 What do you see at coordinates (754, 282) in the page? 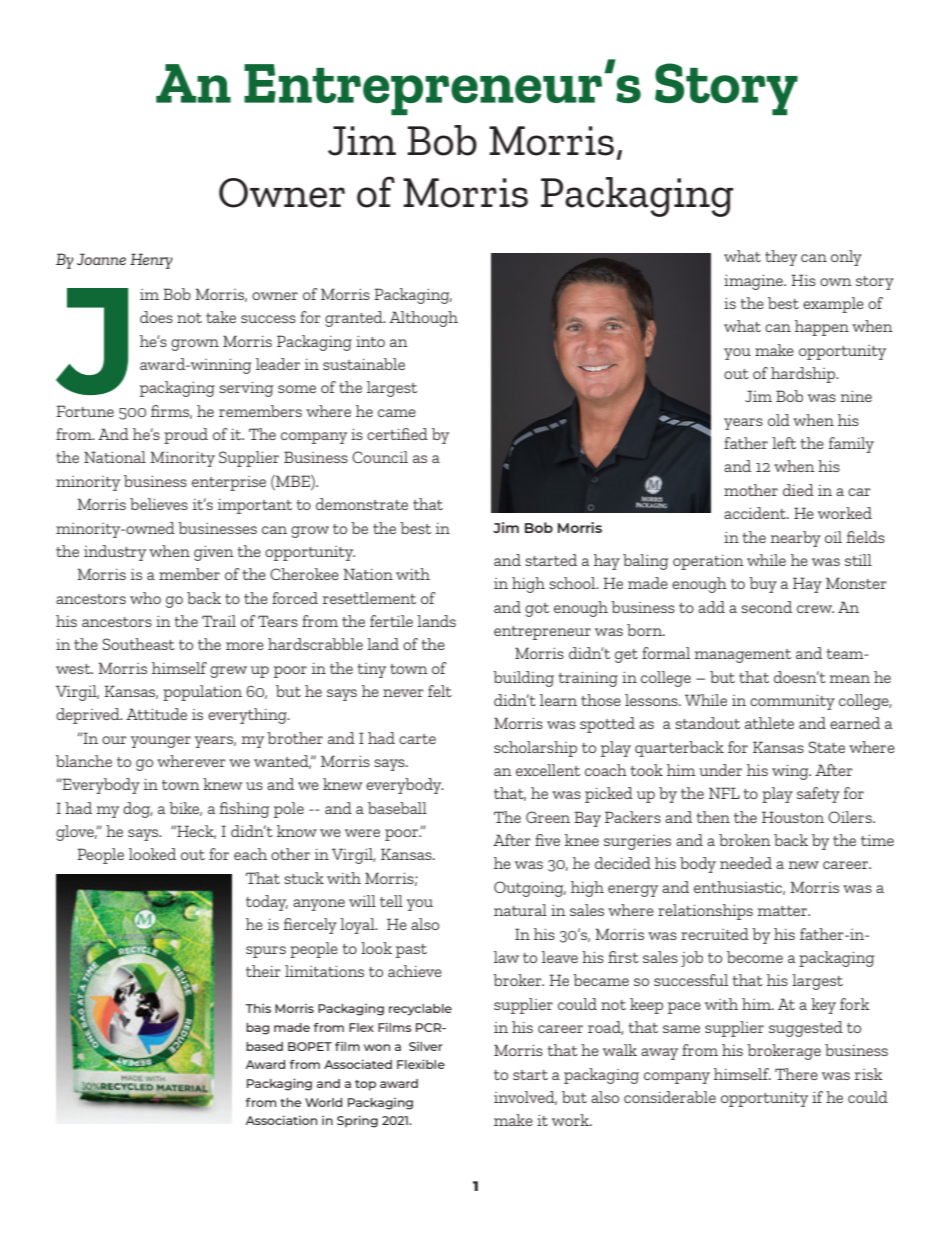
I see `imagine` at bounding box center [754, 282].
